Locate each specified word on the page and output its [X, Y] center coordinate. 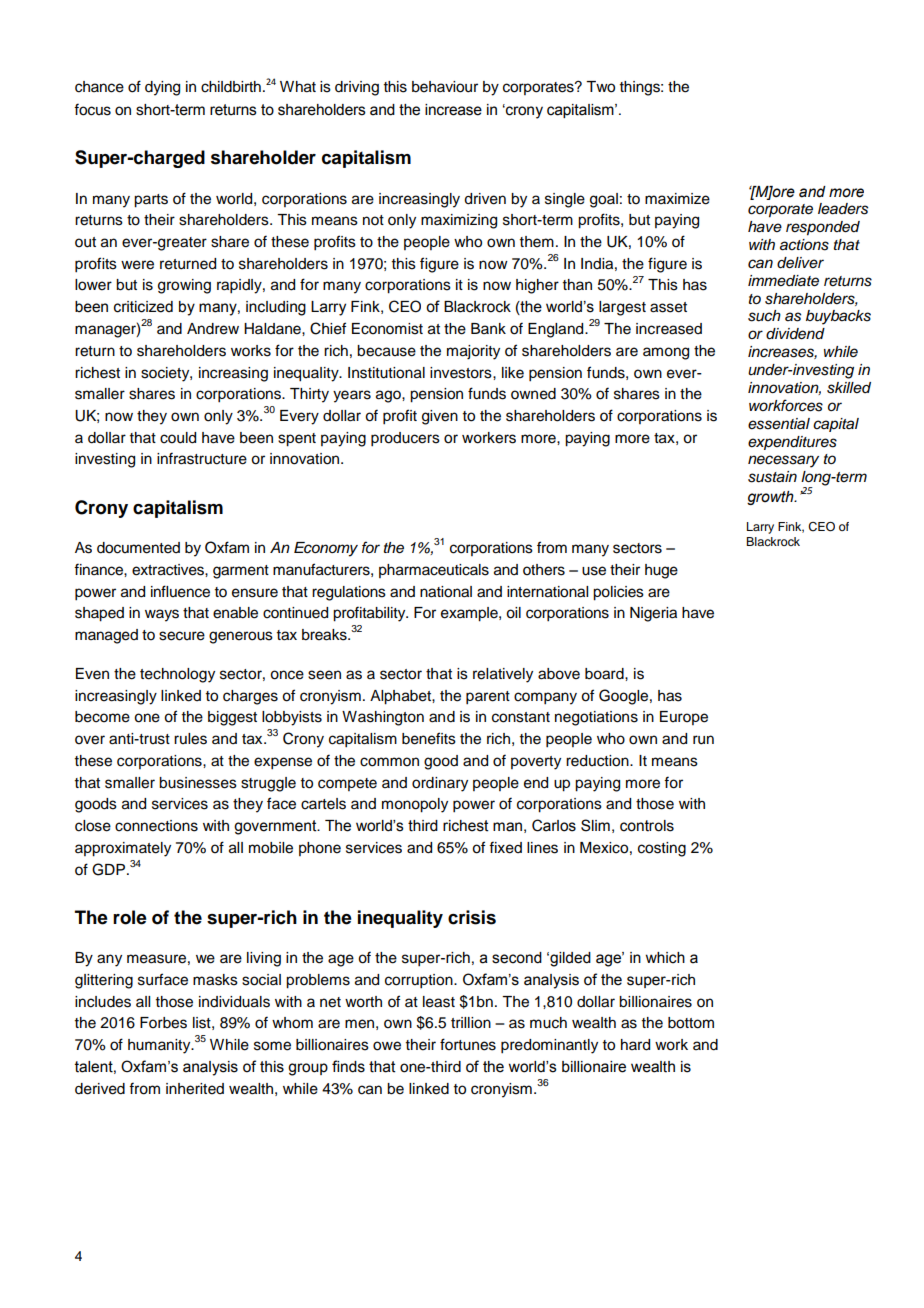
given [440, 417]
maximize [677, 199]
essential [779, 424]
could [178, 438]
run [703, 740]
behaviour [445, 87]
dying [162, 88]
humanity [160, 1046]
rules [190, 739]
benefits [429, 738]
